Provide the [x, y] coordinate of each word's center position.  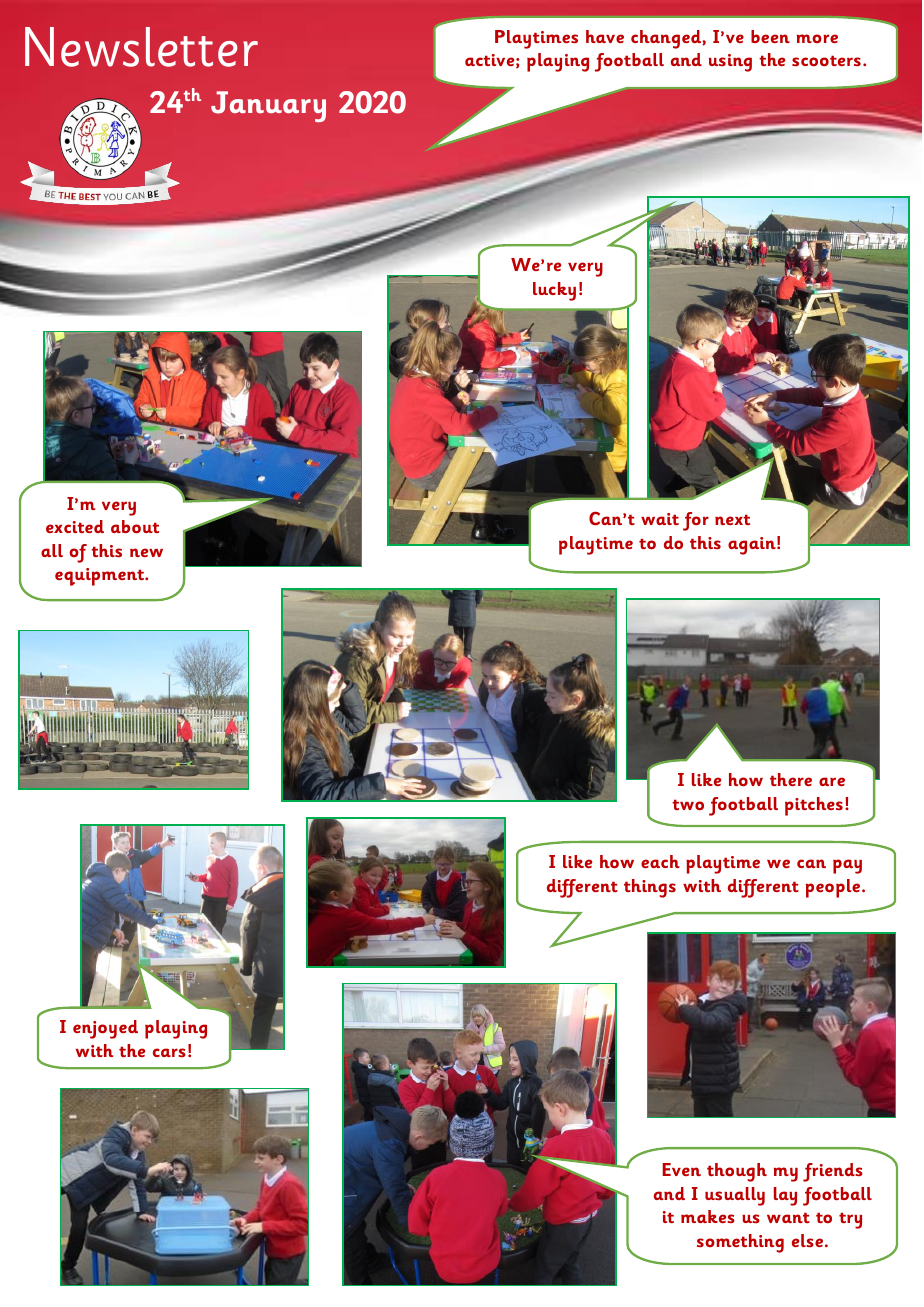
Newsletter [141, 47]
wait [660, 519]
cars [169, 1052]
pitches [814, 806]
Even [681, 1169]
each [660, 861]
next [732, 519]
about [135, 526]
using [730, 63]
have [605, 36]
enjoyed [105, 1029]
